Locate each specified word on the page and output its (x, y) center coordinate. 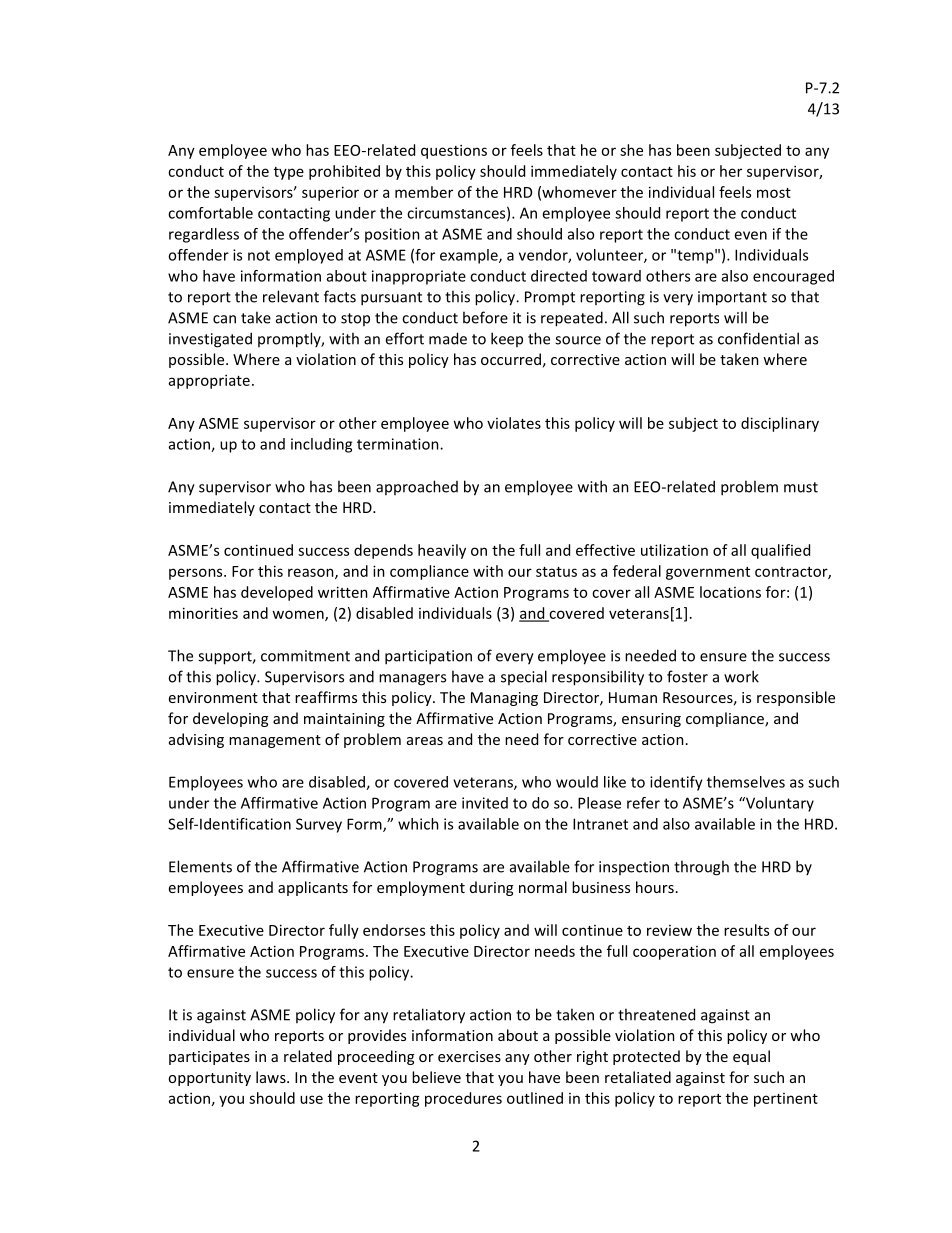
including (321, 445)
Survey (319, 825)
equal (751, 1057)
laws (272, 1077)
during (491, 888)
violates (514, 423)
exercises (469, 1056)
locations (730, 592)
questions (454, 151)
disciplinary (780, 424)
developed (277, 593)
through (701, 868)
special (524, 677)
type (289, 173)
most (774, 193)
